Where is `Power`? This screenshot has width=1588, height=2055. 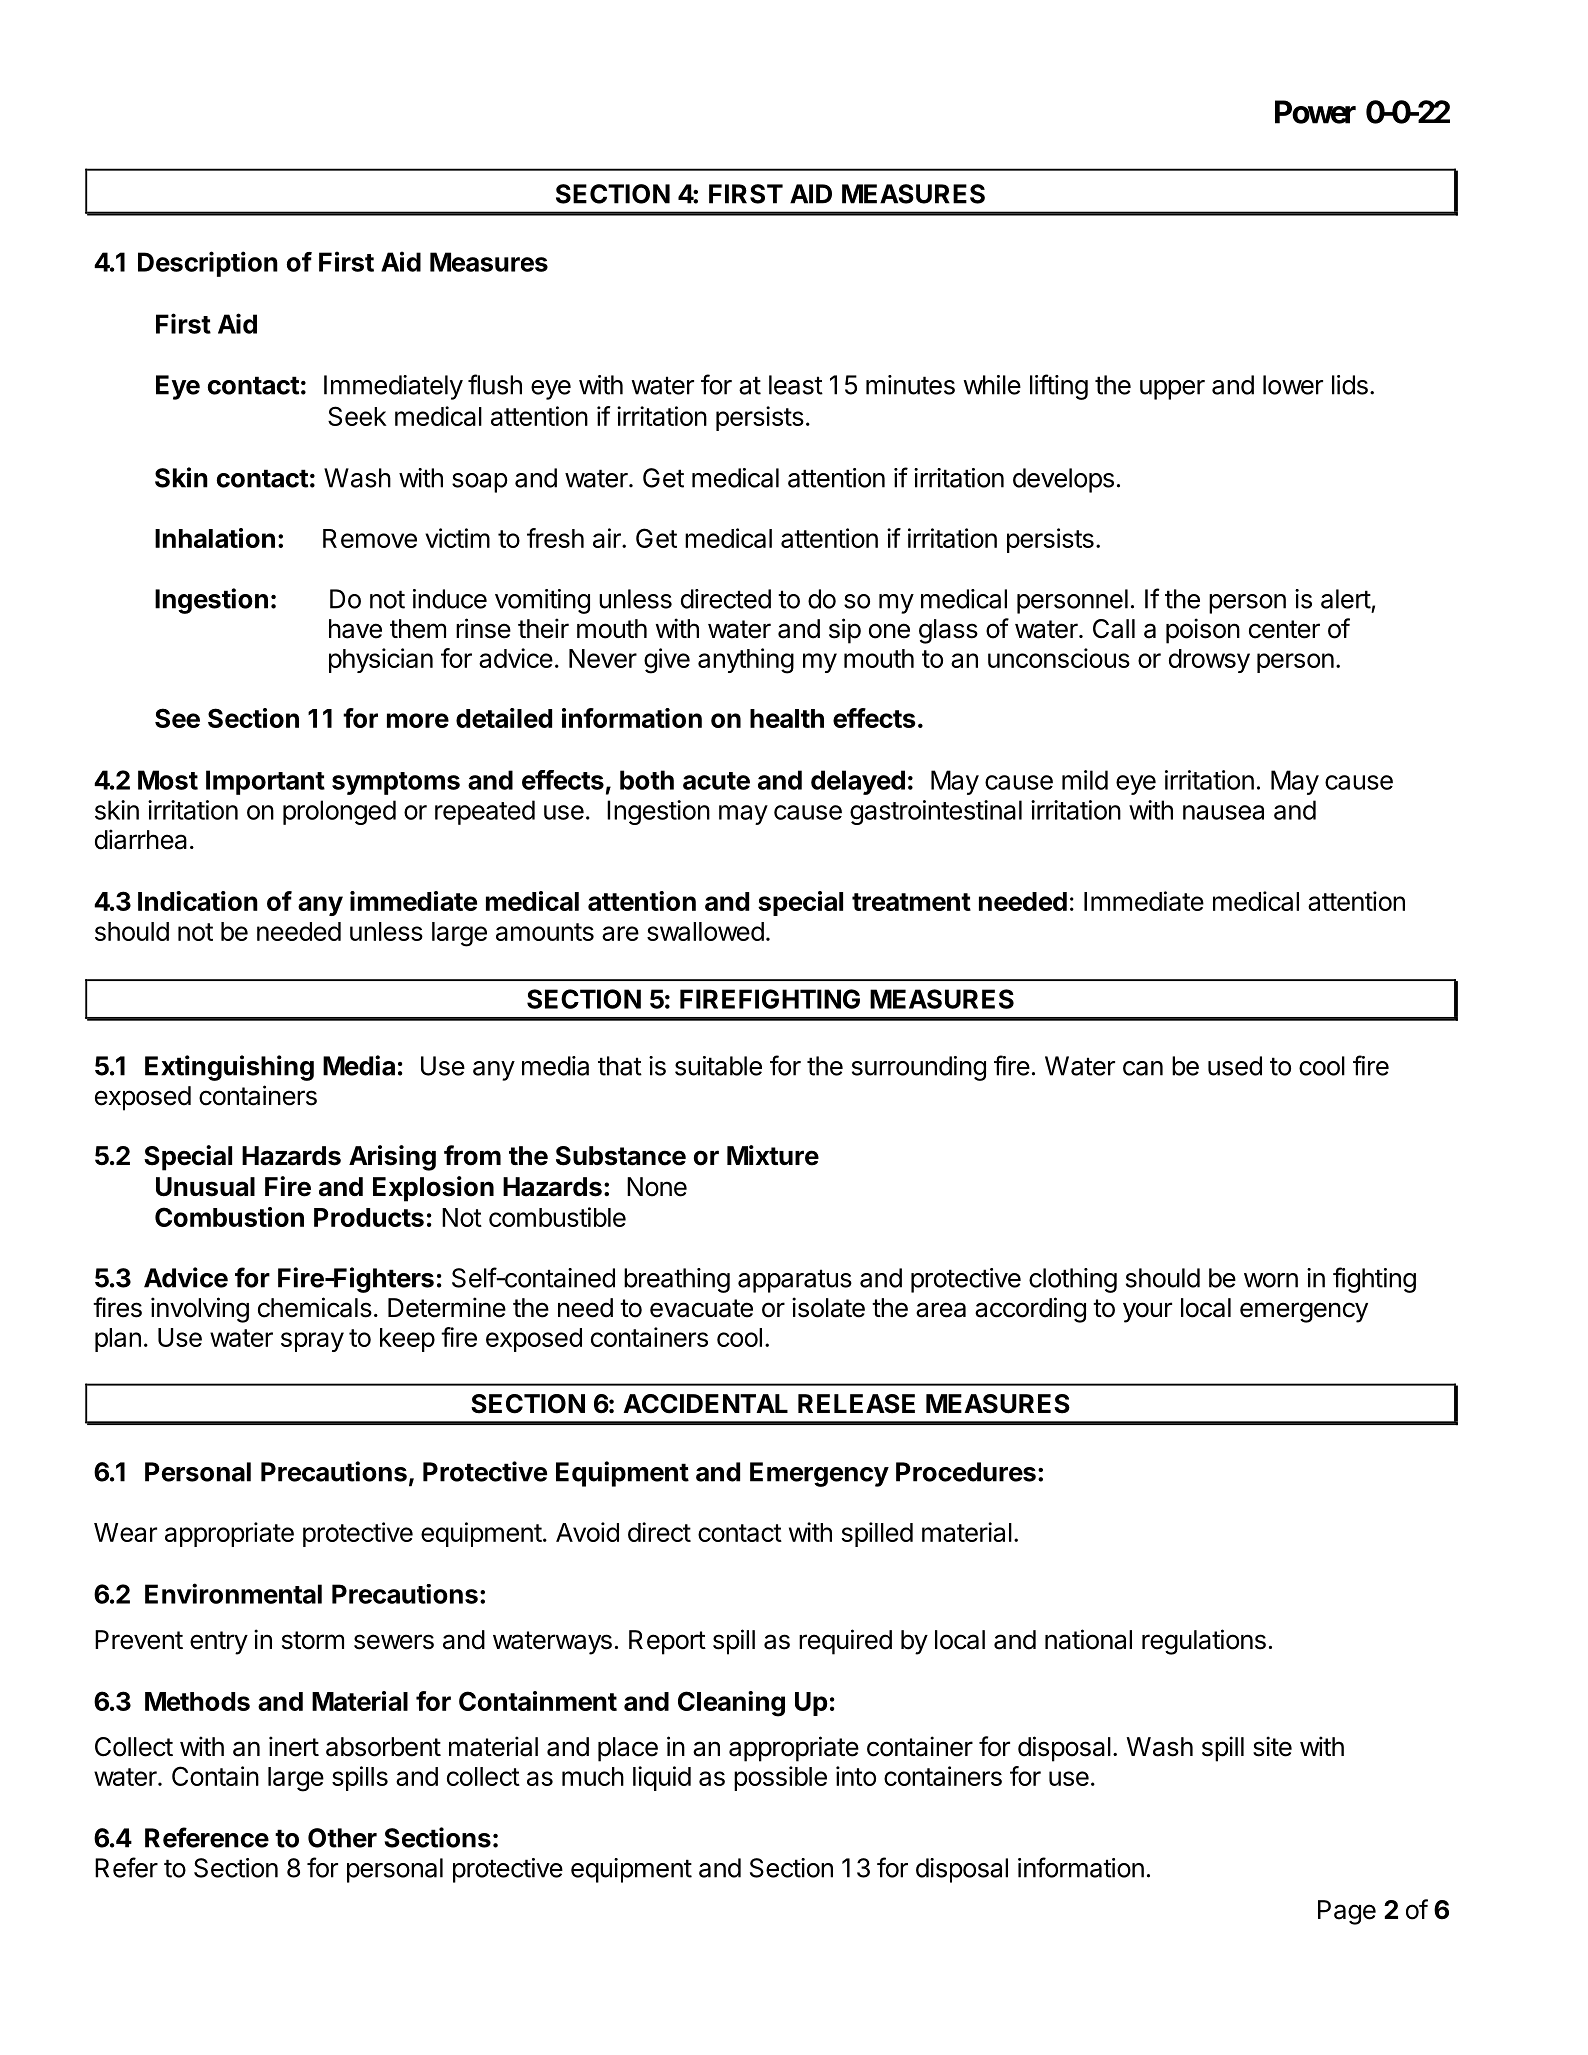
Power is located at coordinates (1315, 112).
